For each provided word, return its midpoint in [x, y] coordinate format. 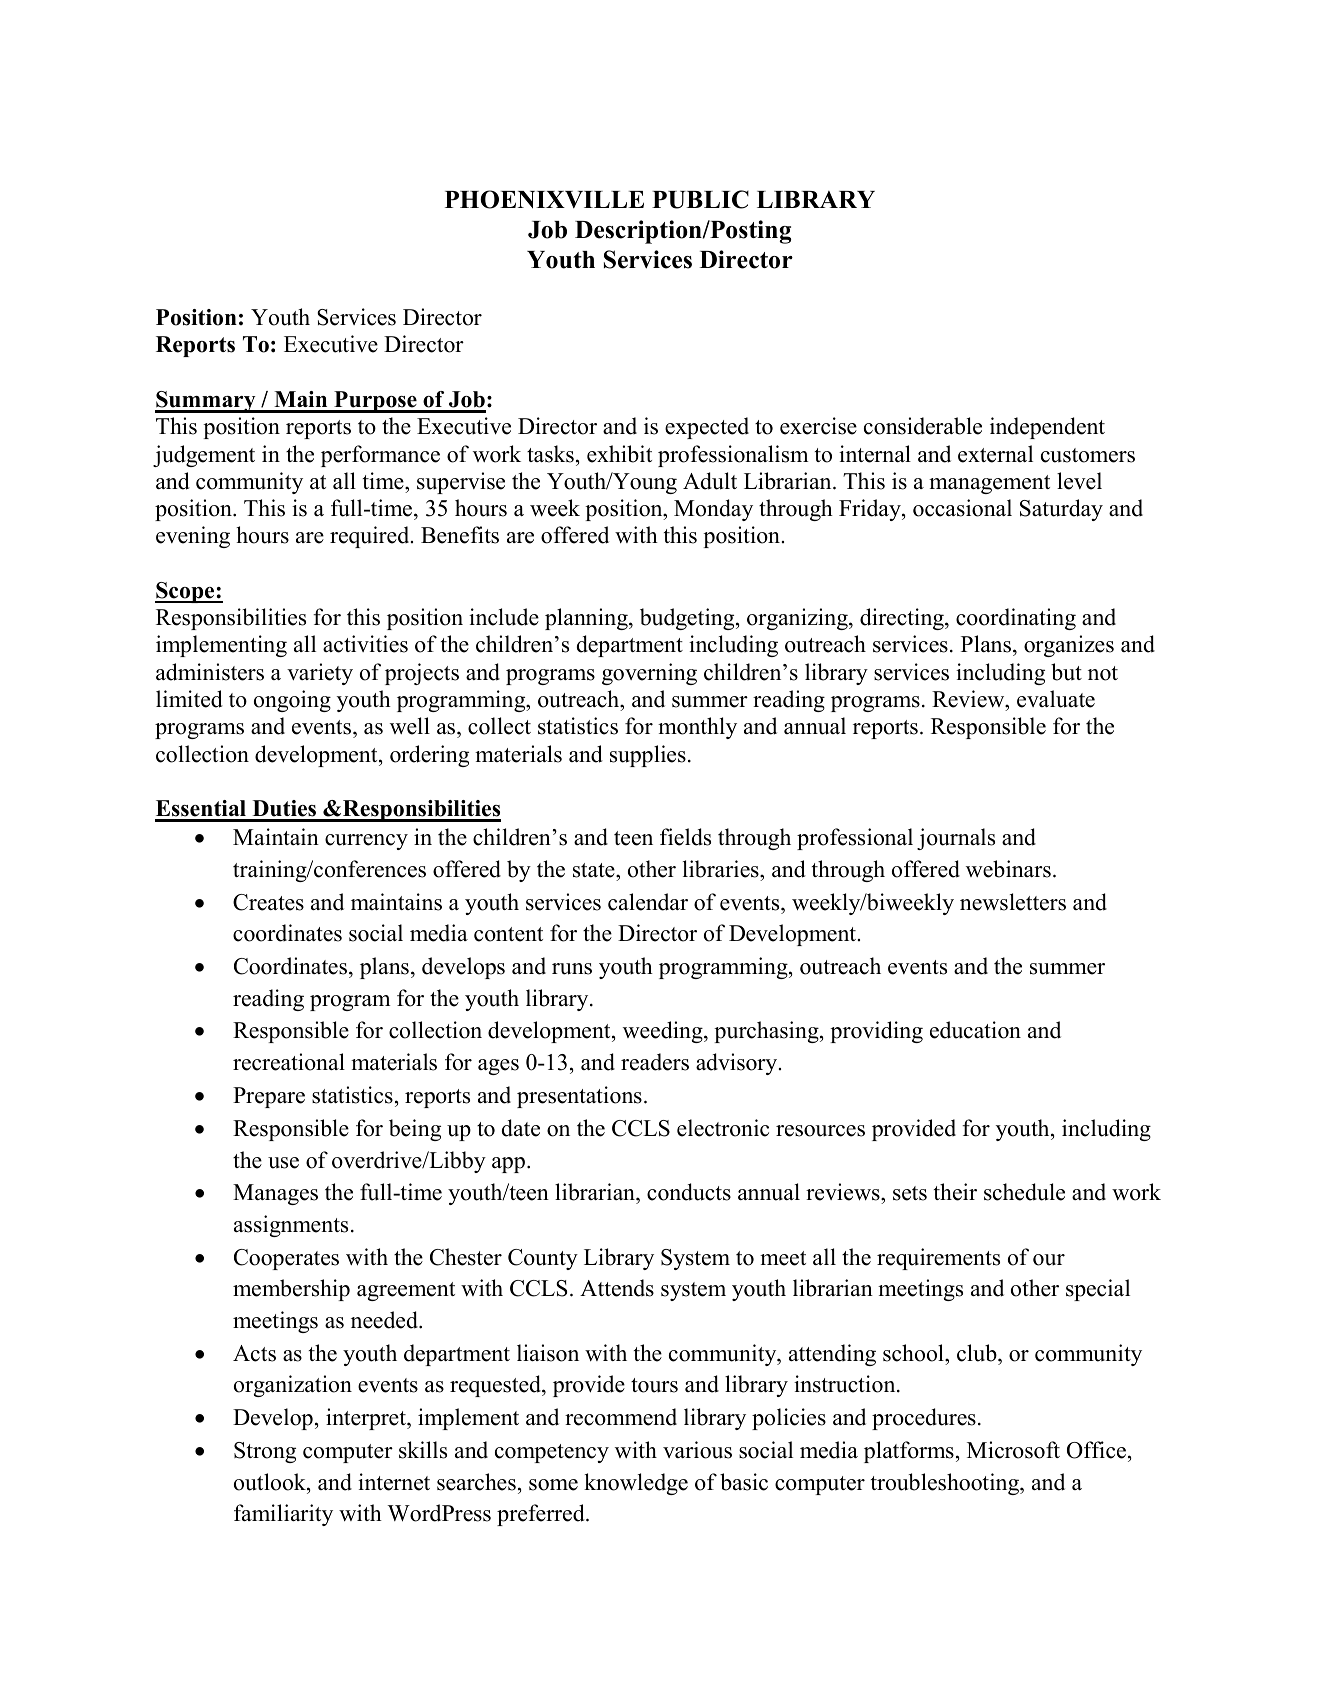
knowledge [636, 1484]
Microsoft [1013, 1450]
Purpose [375, 402]
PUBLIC [700, 199]
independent [1047, 428]
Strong [265, 1452]
